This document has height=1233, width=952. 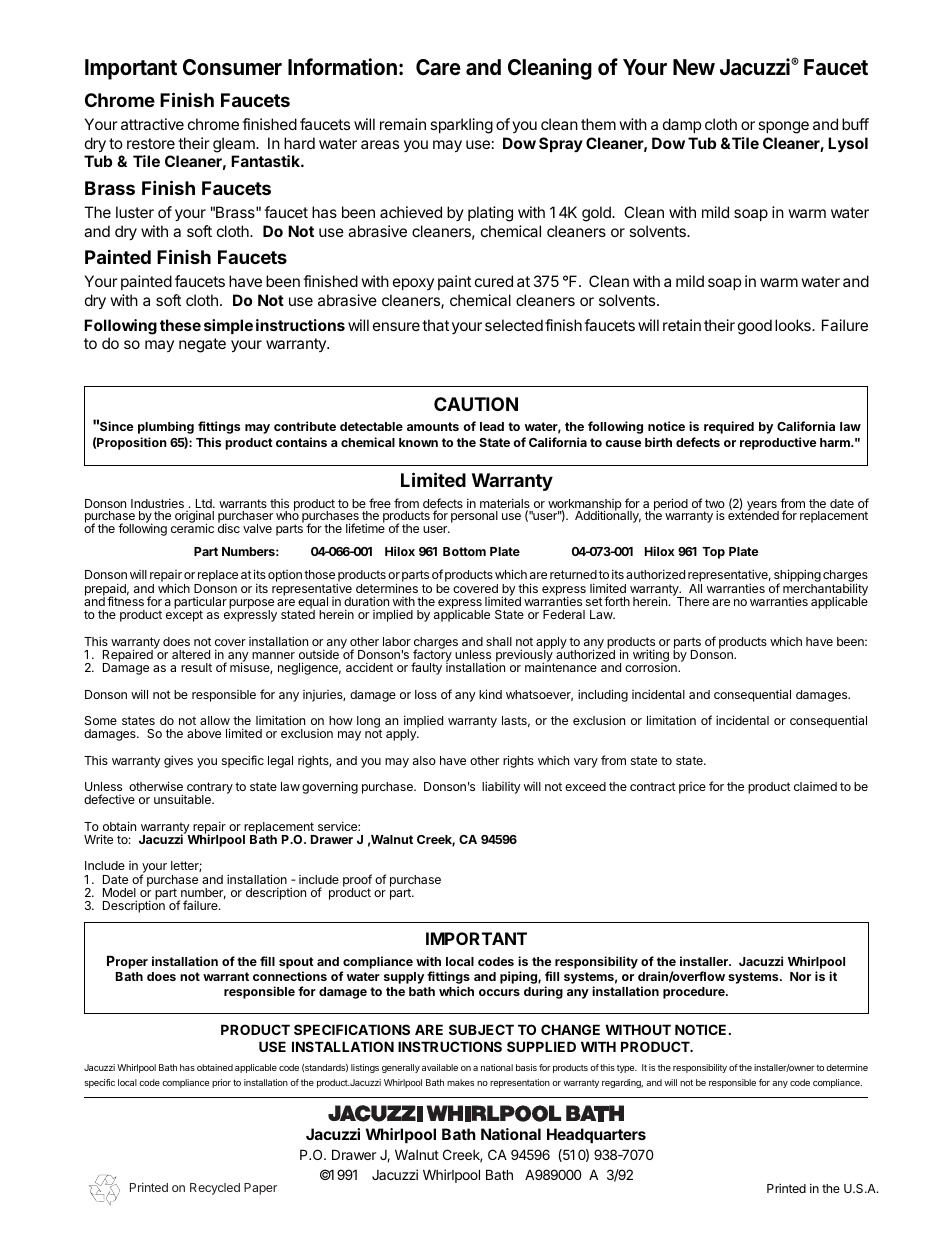 What do you see at coordinates (119, 892) in the document?
I see `Model` at bounding box center [119, 892].
